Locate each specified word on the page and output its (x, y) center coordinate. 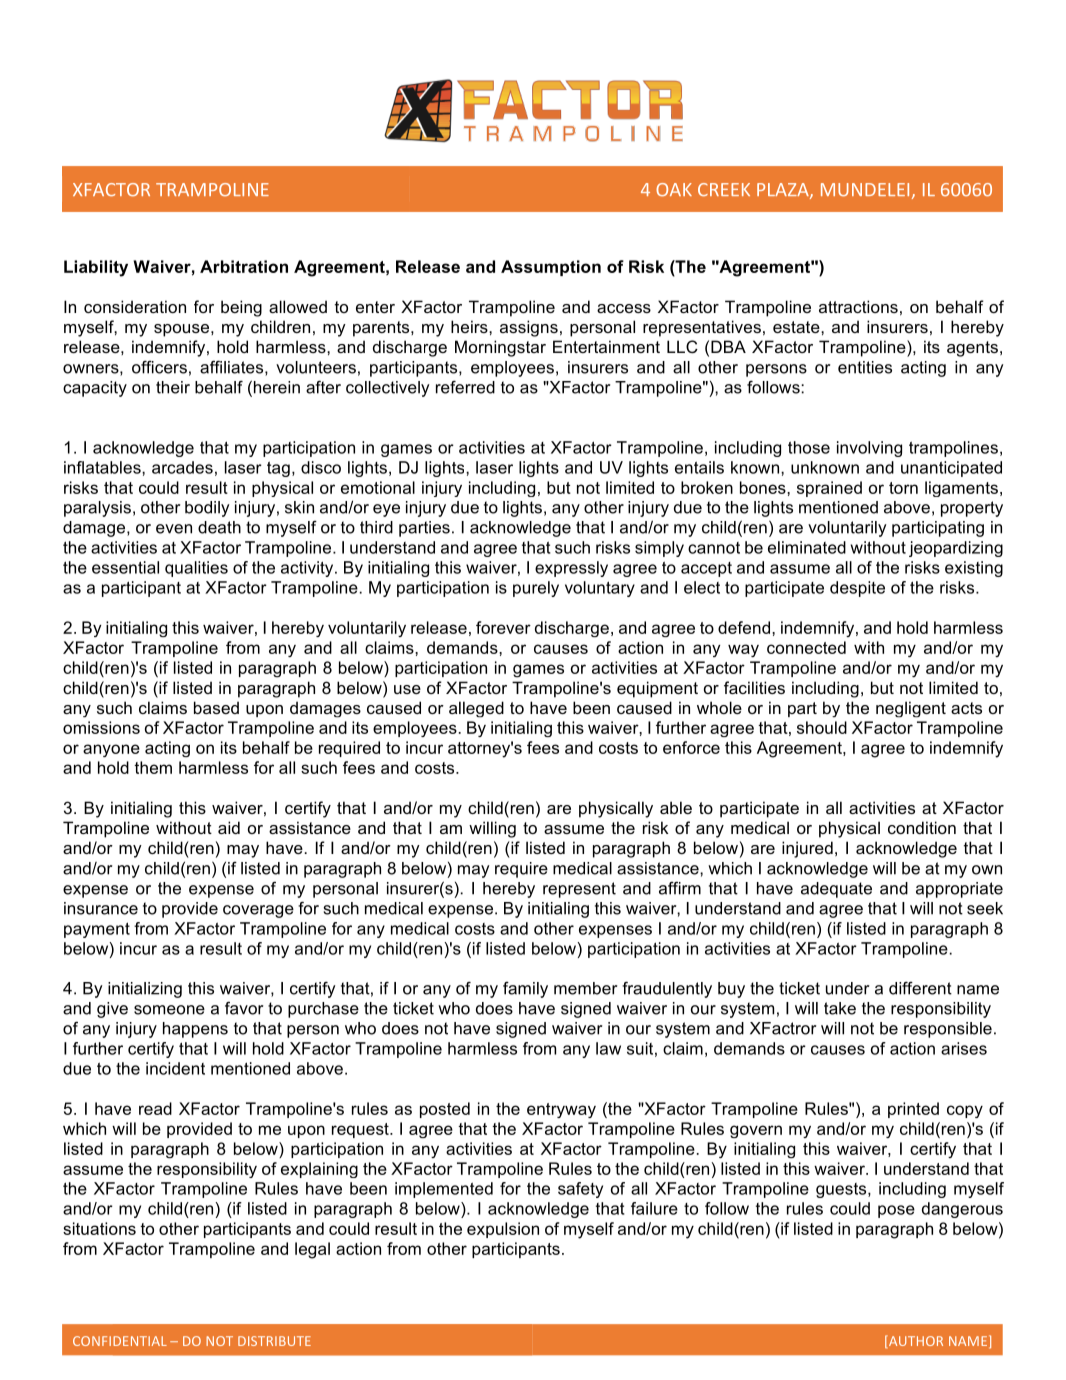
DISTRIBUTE (274, 1341)
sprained (829, 489)
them (153, 767)
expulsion (503, 1230)
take (840, 1008)
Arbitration (244, 266)
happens (195, 1030)
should (822, 727)
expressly (571, 569)
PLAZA (784, 191)
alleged (476, 709)
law (608, 1048)
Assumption (551, 268)
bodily (207, 509)
